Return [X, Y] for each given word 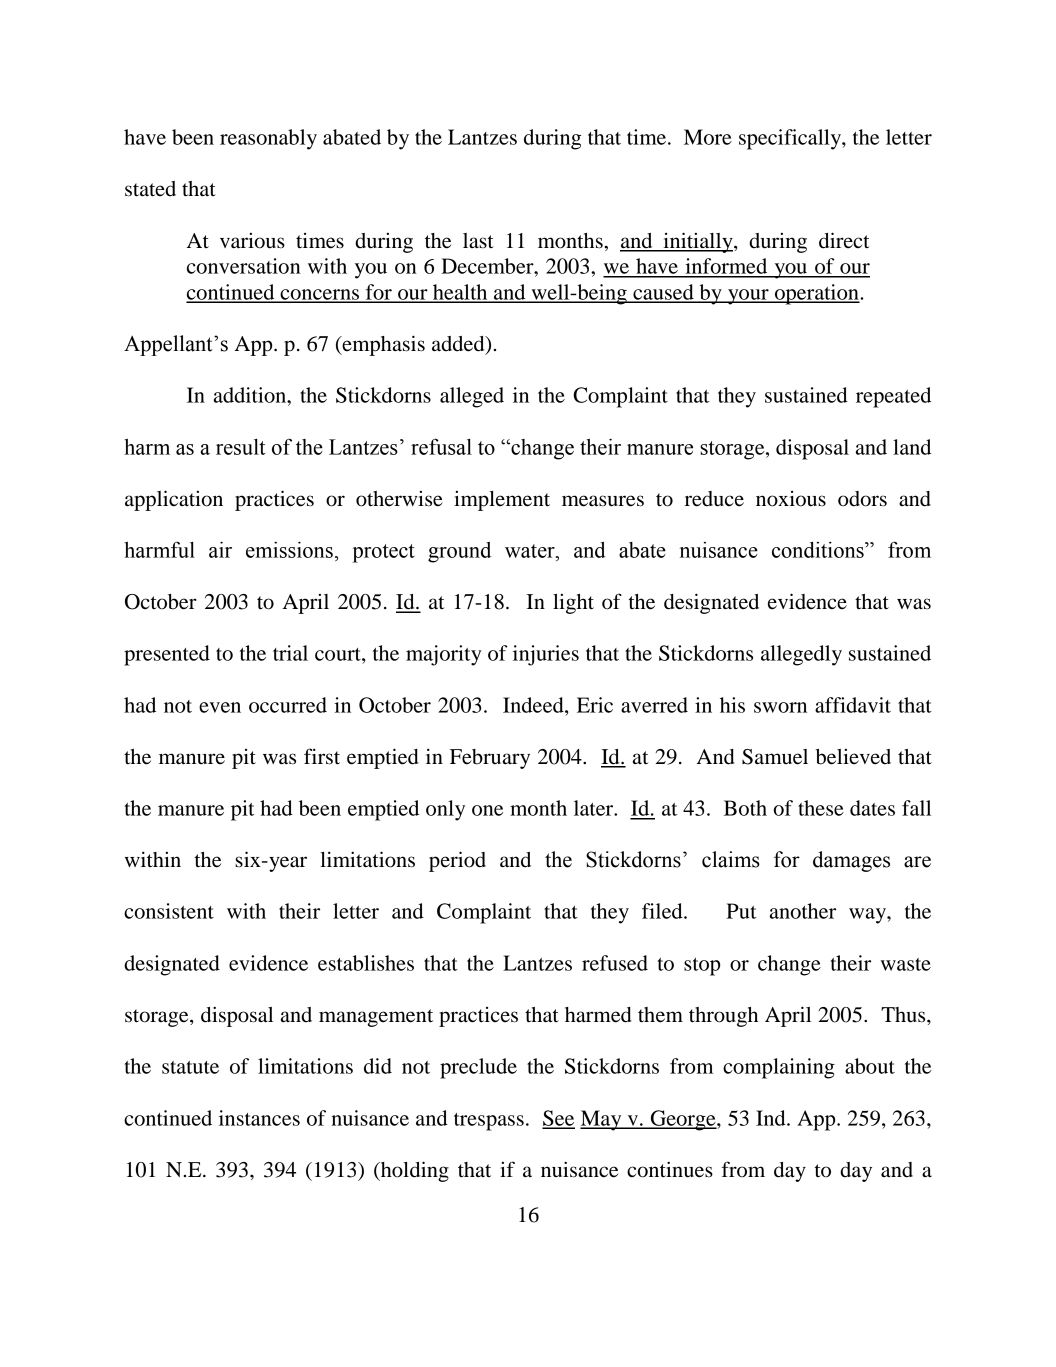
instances [259, 1118]
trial [290, 653]
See [558, 1119]
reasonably [268, 139]
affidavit [853, 705]
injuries [546, 655]
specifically [791, 139]
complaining [779, 1068]
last [478, 241]
